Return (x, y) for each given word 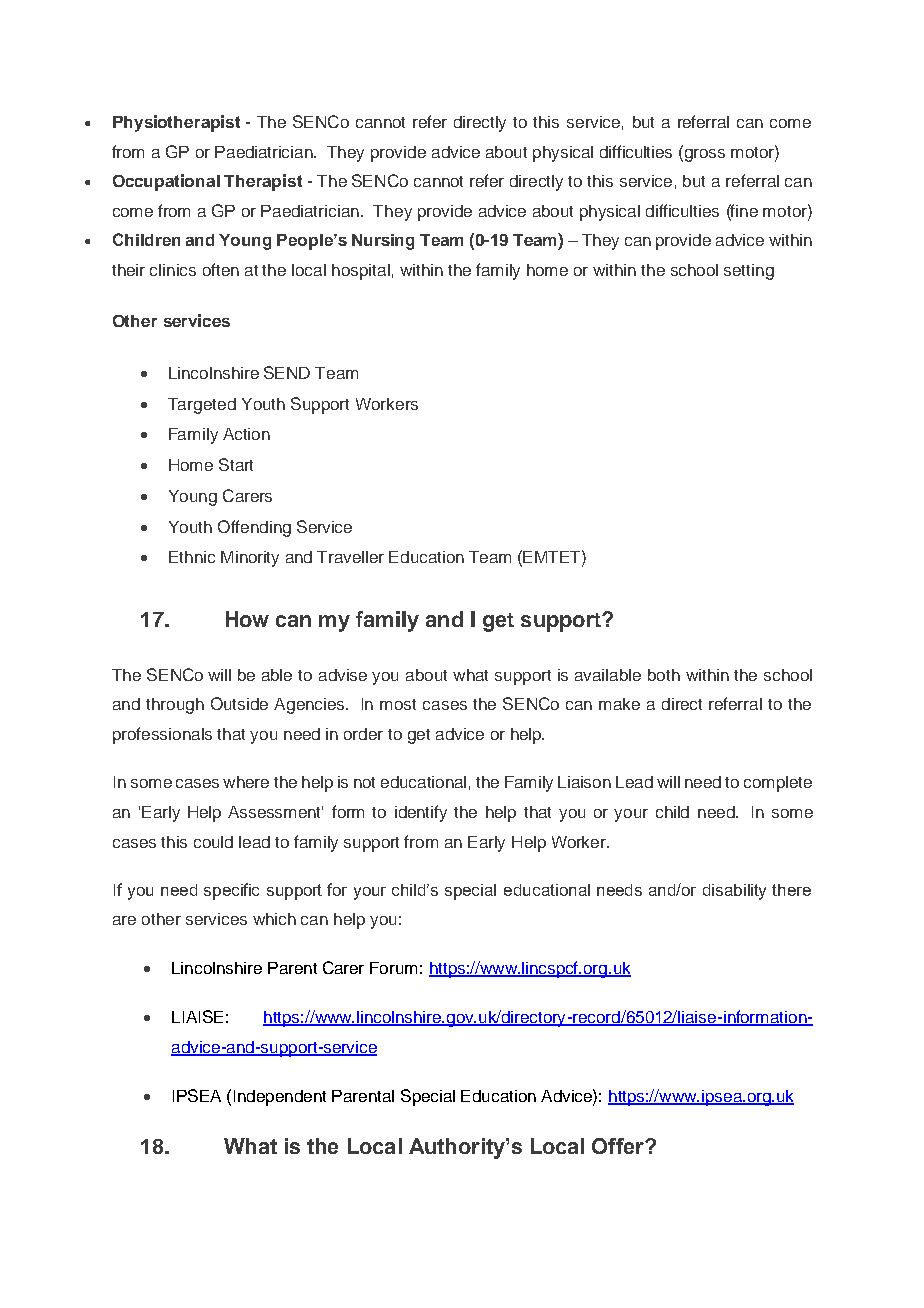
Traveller (350, 557)
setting (749, 272)
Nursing (383, 242)
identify (421, 813)
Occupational (166, 182)
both (664, 675)
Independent (280, 1098)
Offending (254, 528)
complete (778, 784)
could (213, 842)
